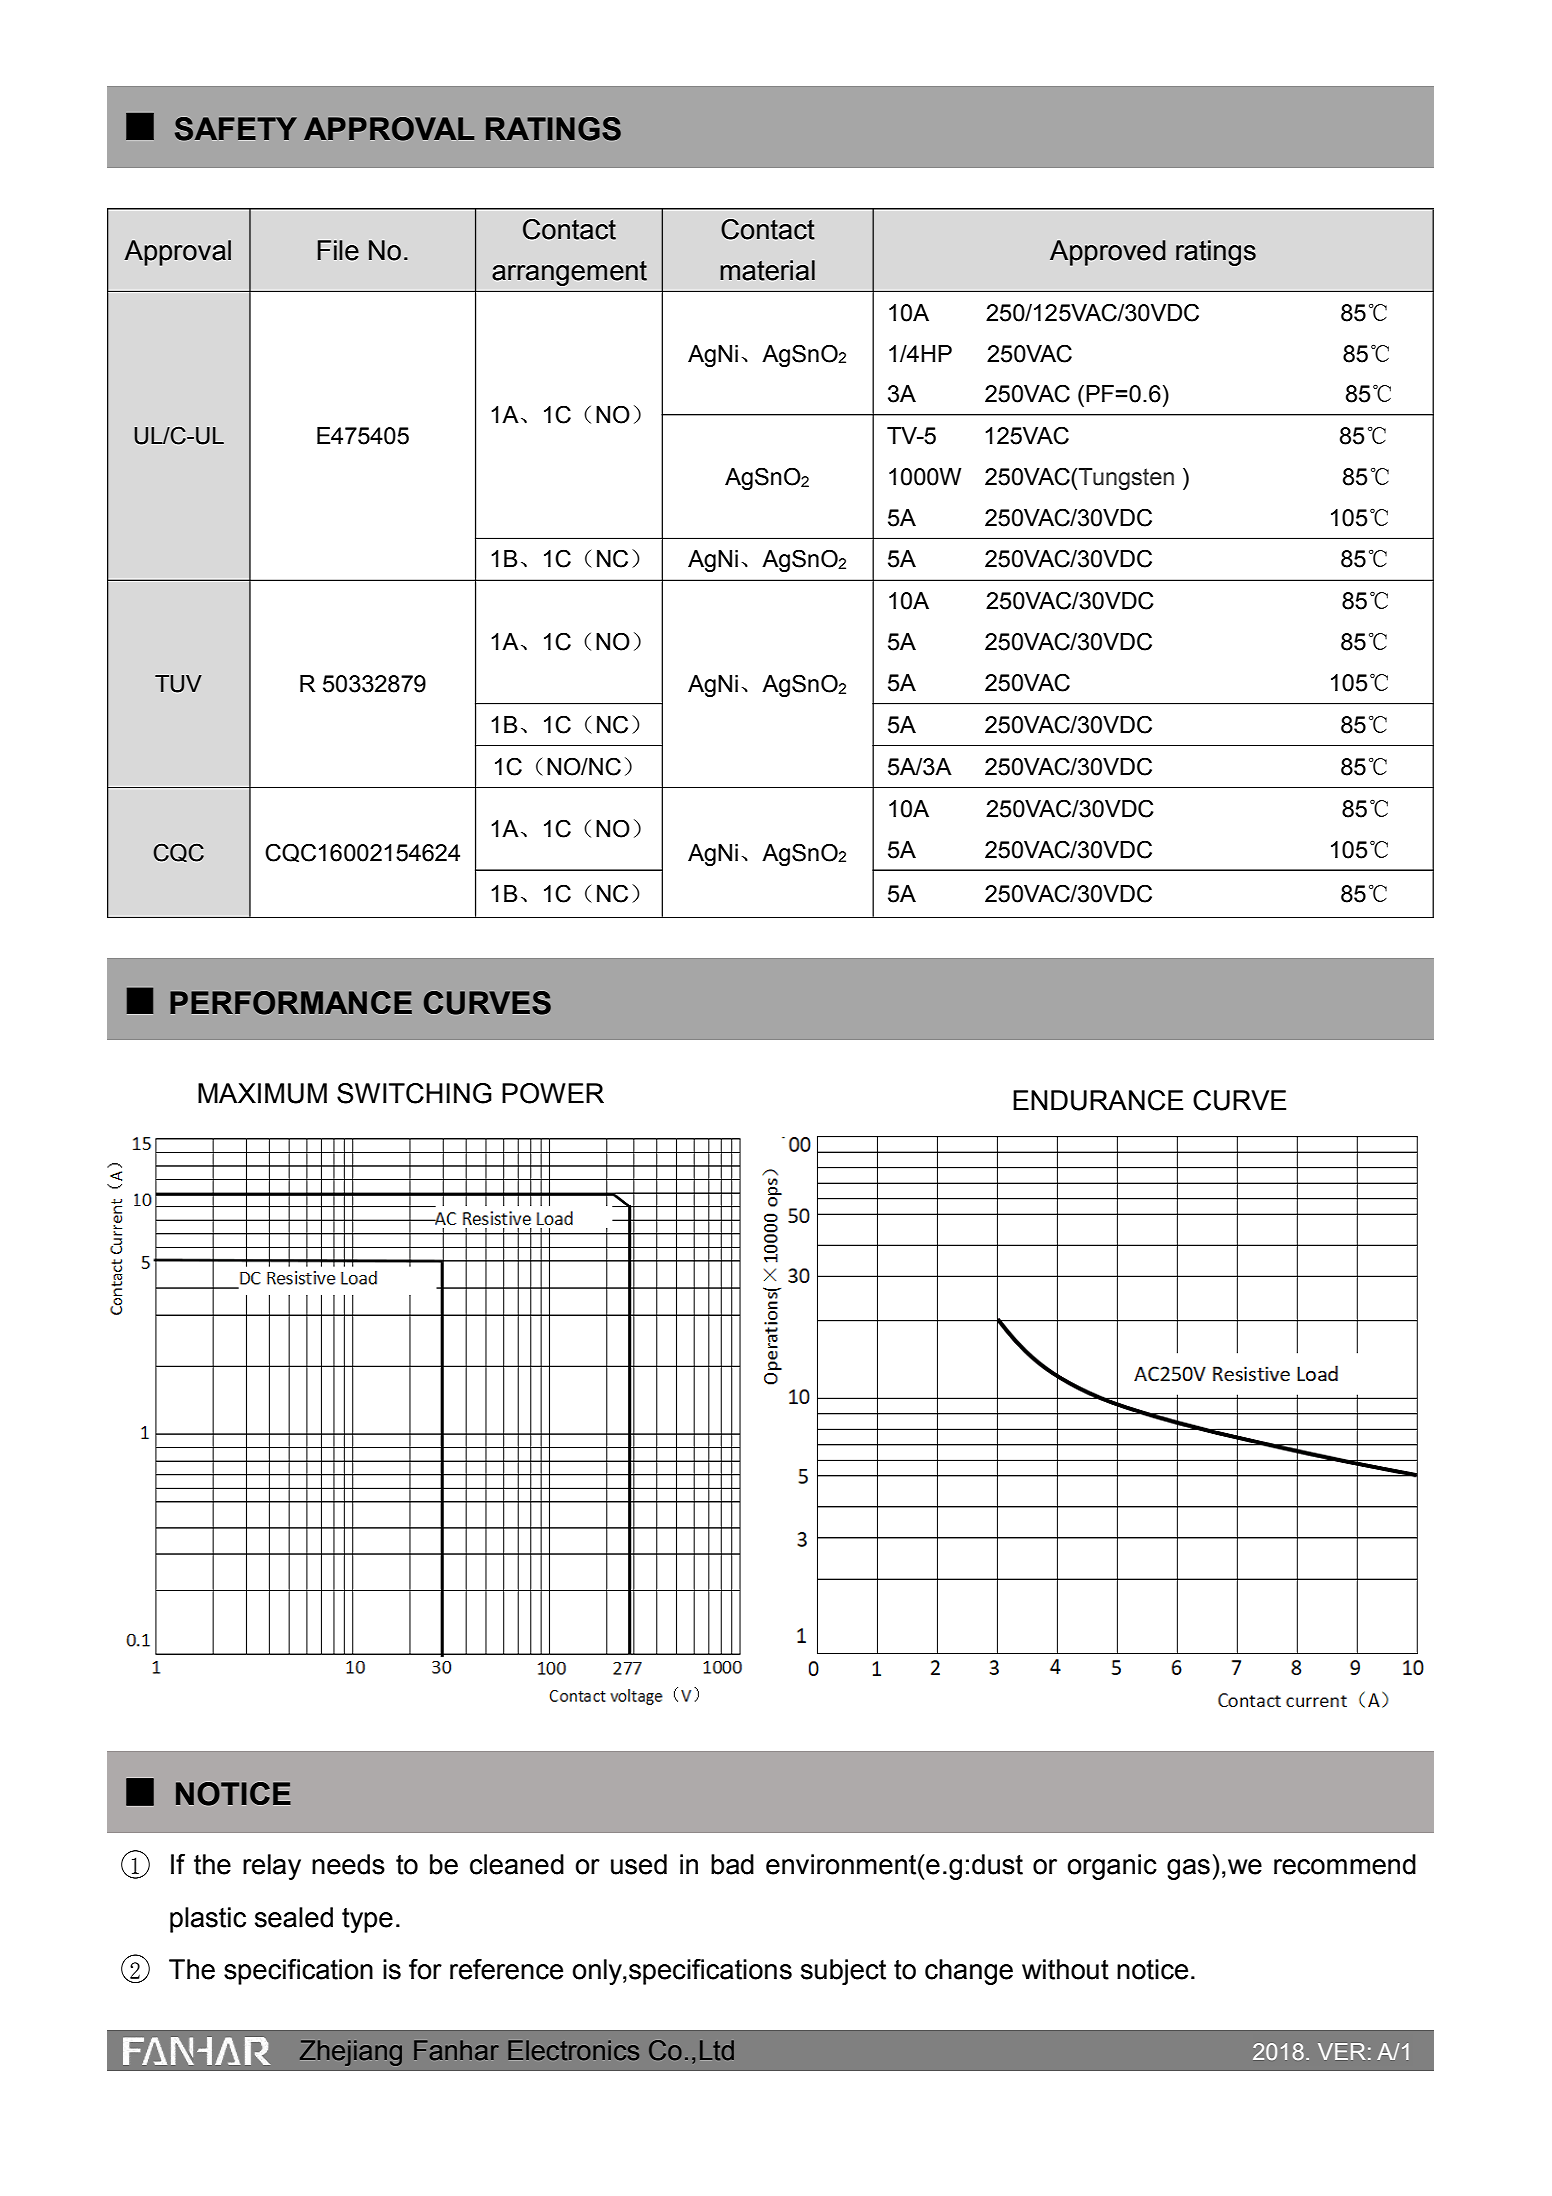  Describe the element at coordinates (1098, 1100) in the screenshot. I see `ENDURANCE` at that location.
